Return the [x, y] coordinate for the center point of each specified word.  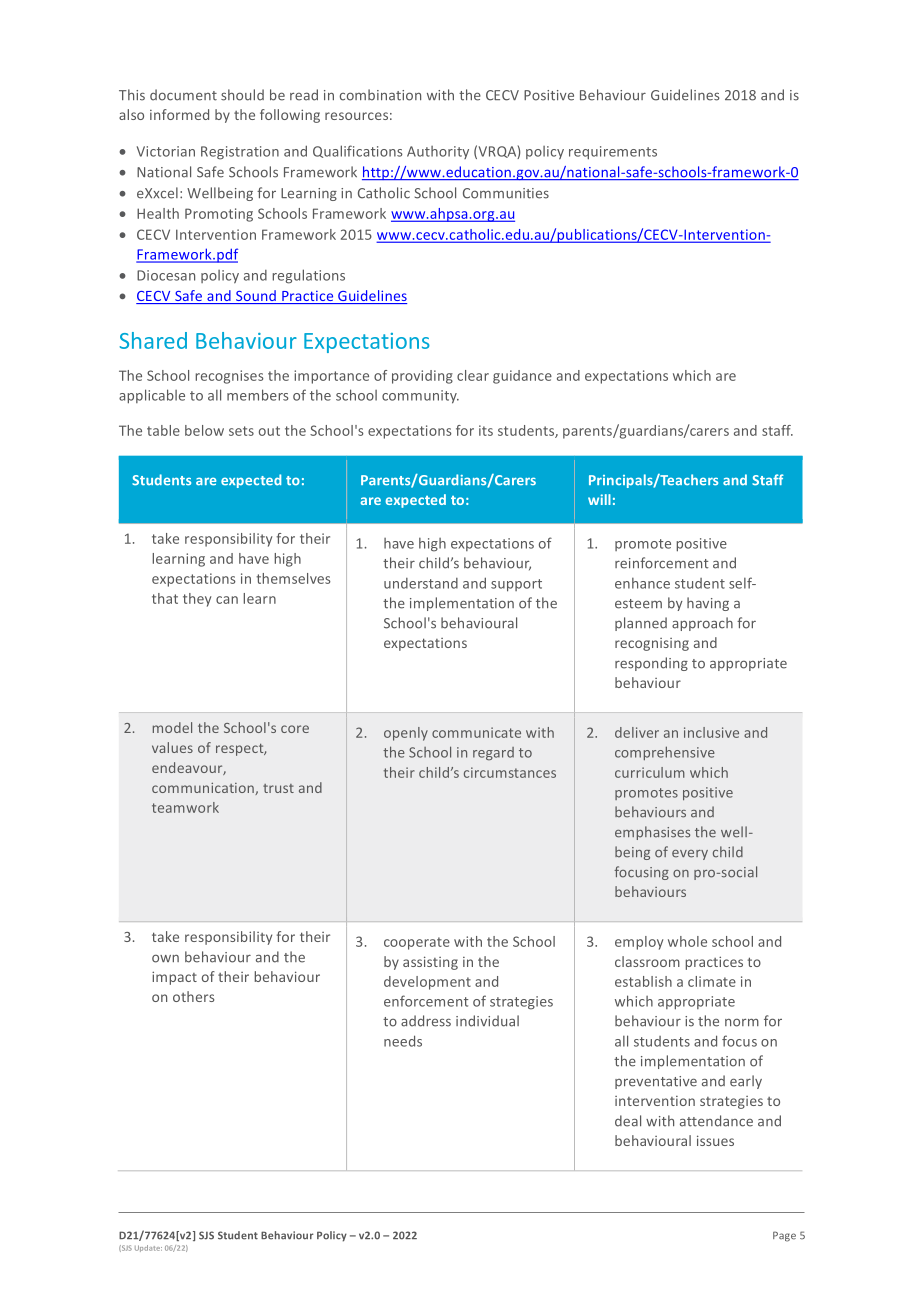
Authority [438, 152]
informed [179, 114]
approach [702, 624]
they [197, 600]
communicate [476, 732]
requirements [613, 153]
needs [403, 1041]
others [193, 996]
